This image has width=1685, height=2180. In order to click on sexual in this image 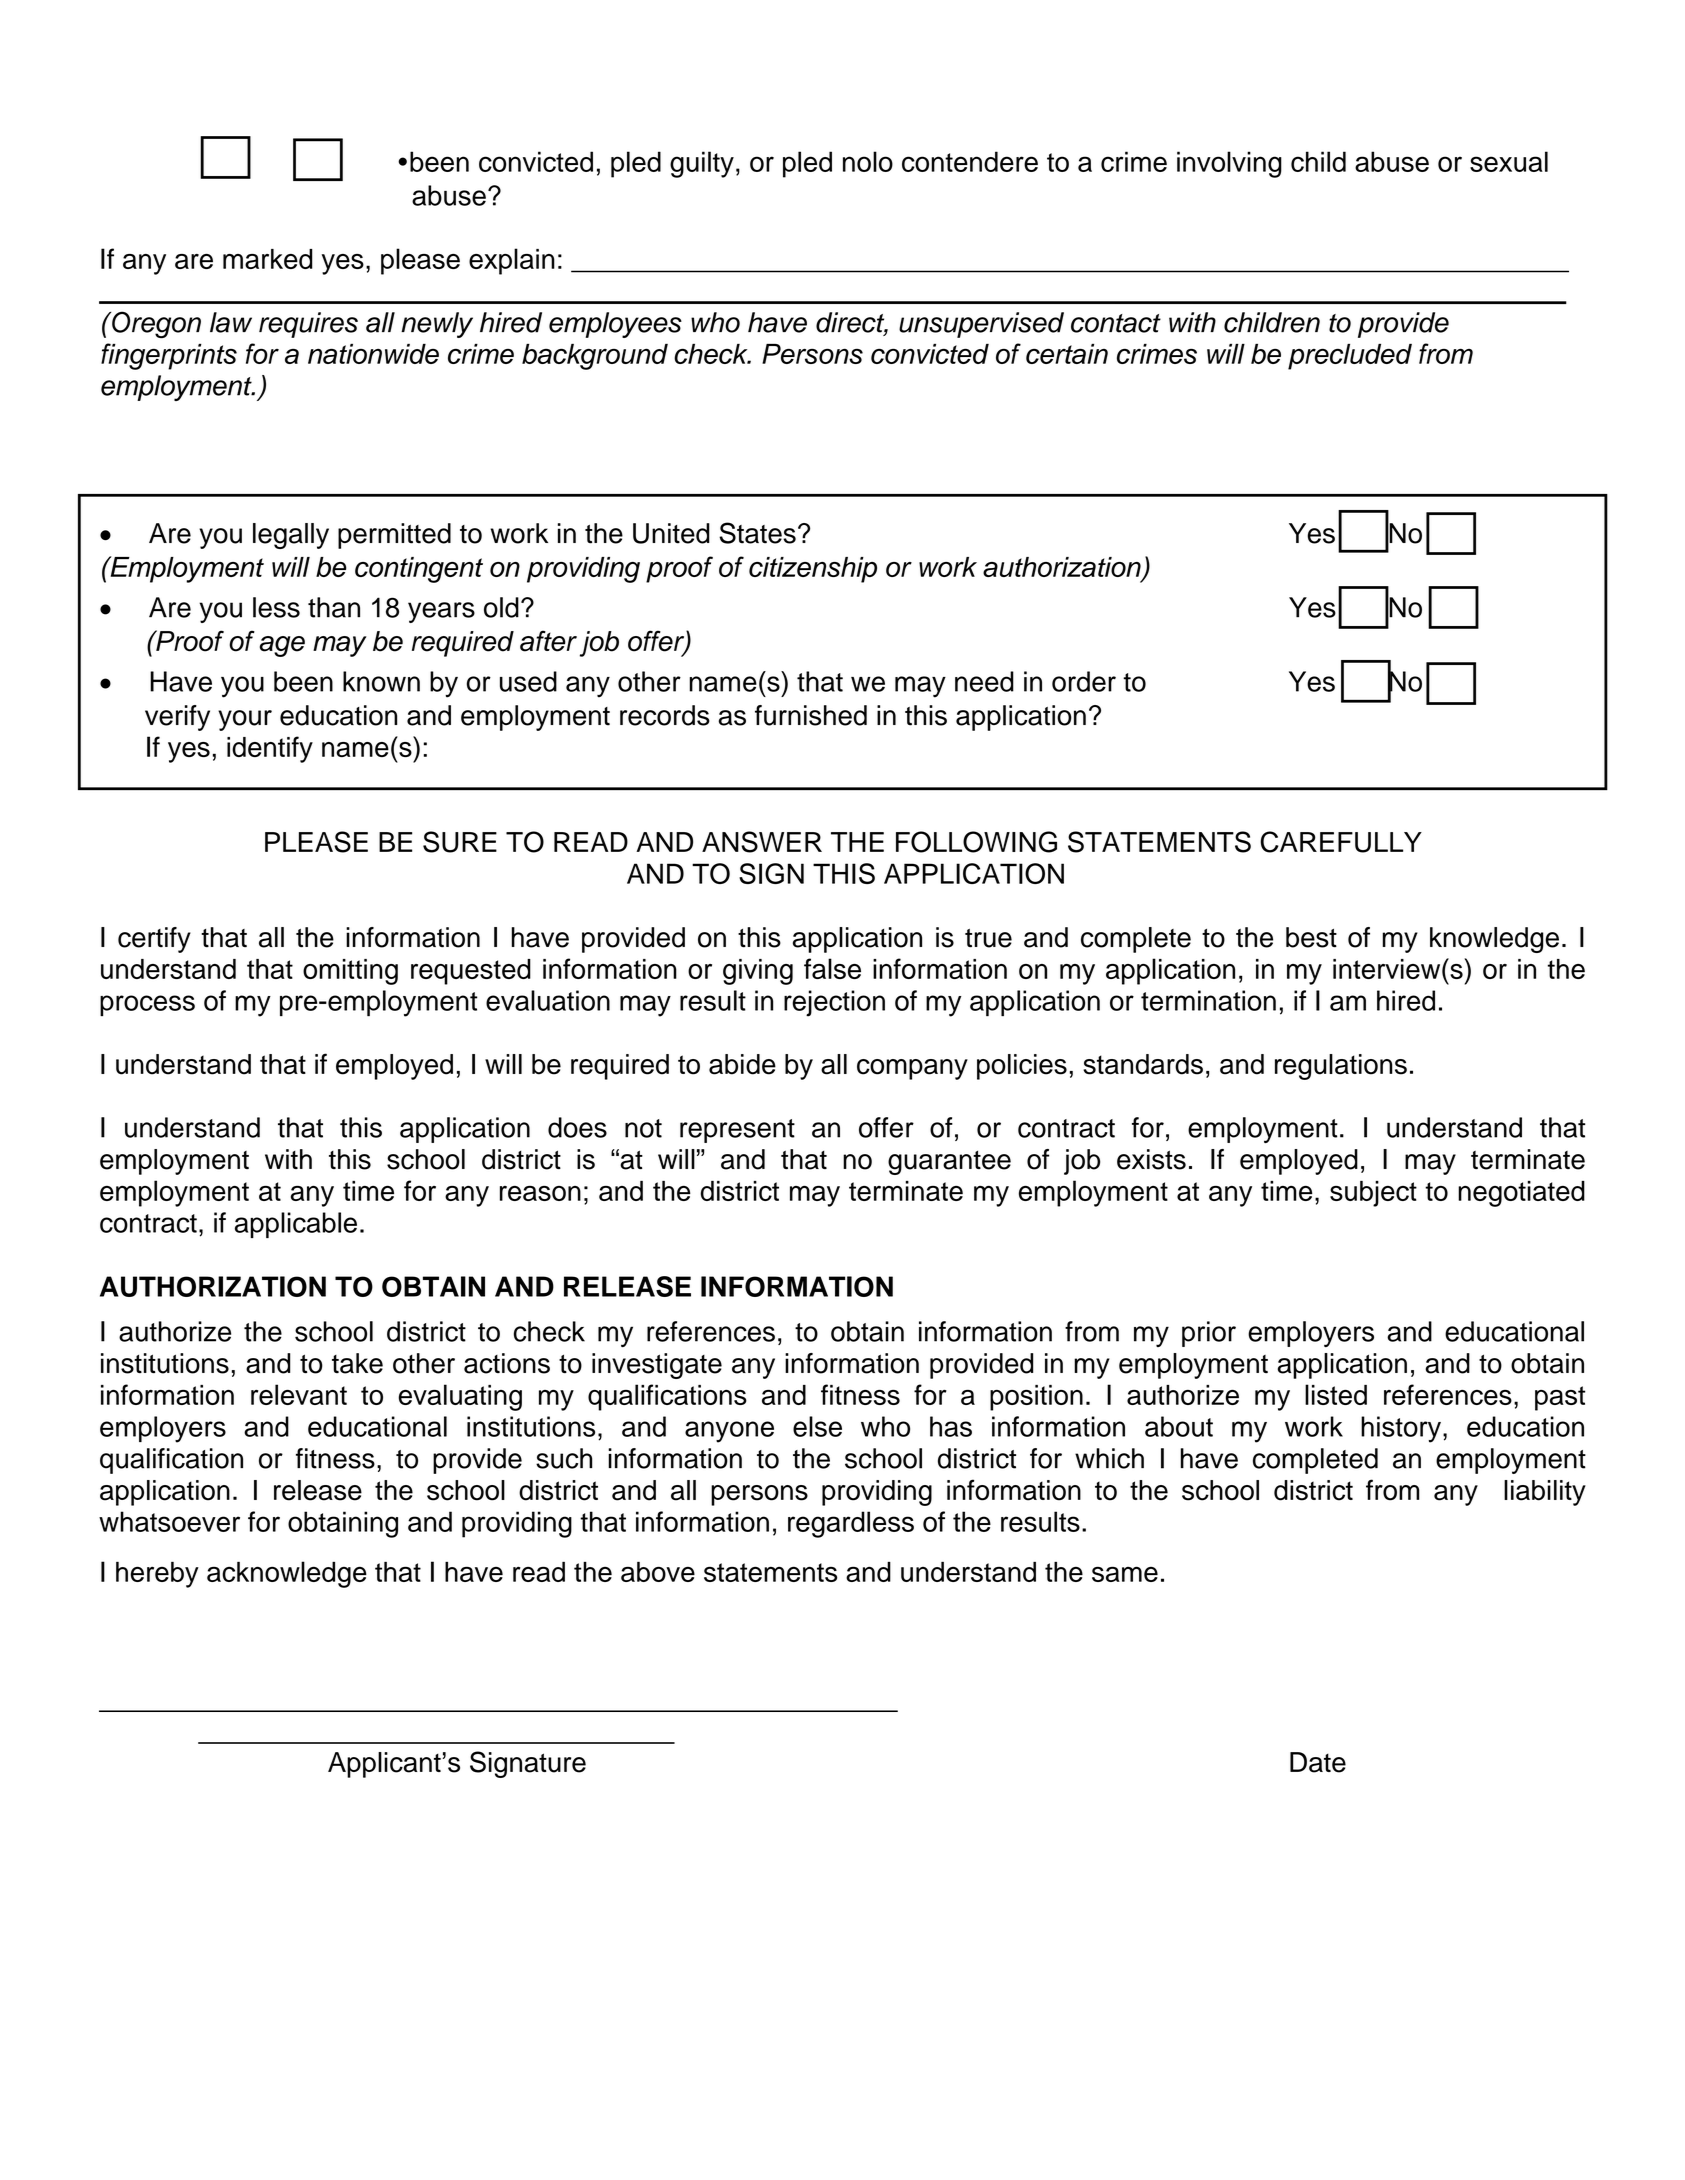, I will do `click(1509, 161)`.
